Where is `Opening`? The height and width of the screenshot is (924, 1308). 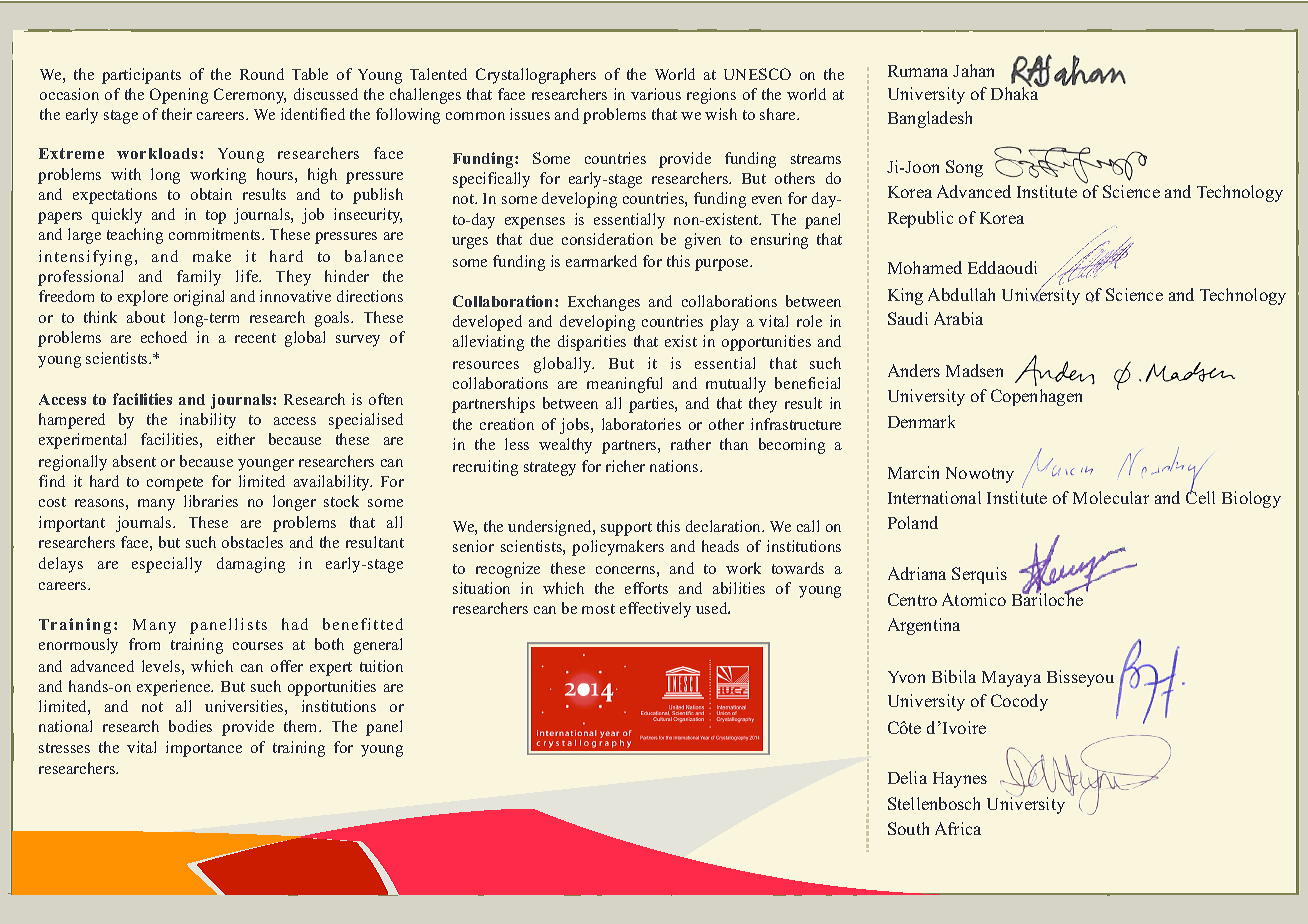 Opening is located at coordinates (179, 96).
